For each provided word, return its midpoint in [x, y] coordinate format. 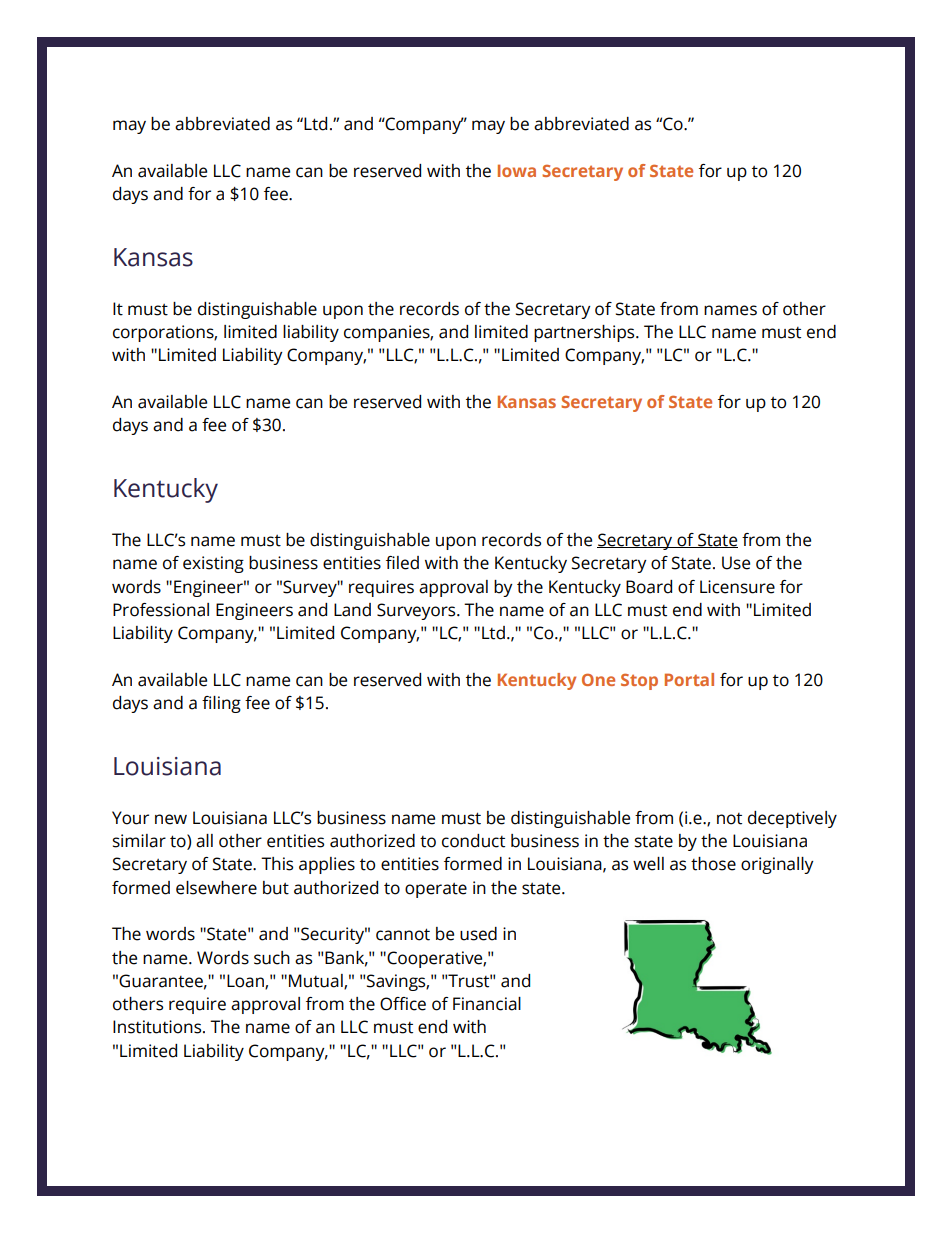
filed [402, 563]
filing [221, 704]
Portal [689, 679]
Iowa [517, 170]
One [598, 680]
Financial [487, 1004]
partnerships [585, 333]
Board [649, 587]
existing [213, 564]
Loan [246, 982]
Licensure [737, 587]
